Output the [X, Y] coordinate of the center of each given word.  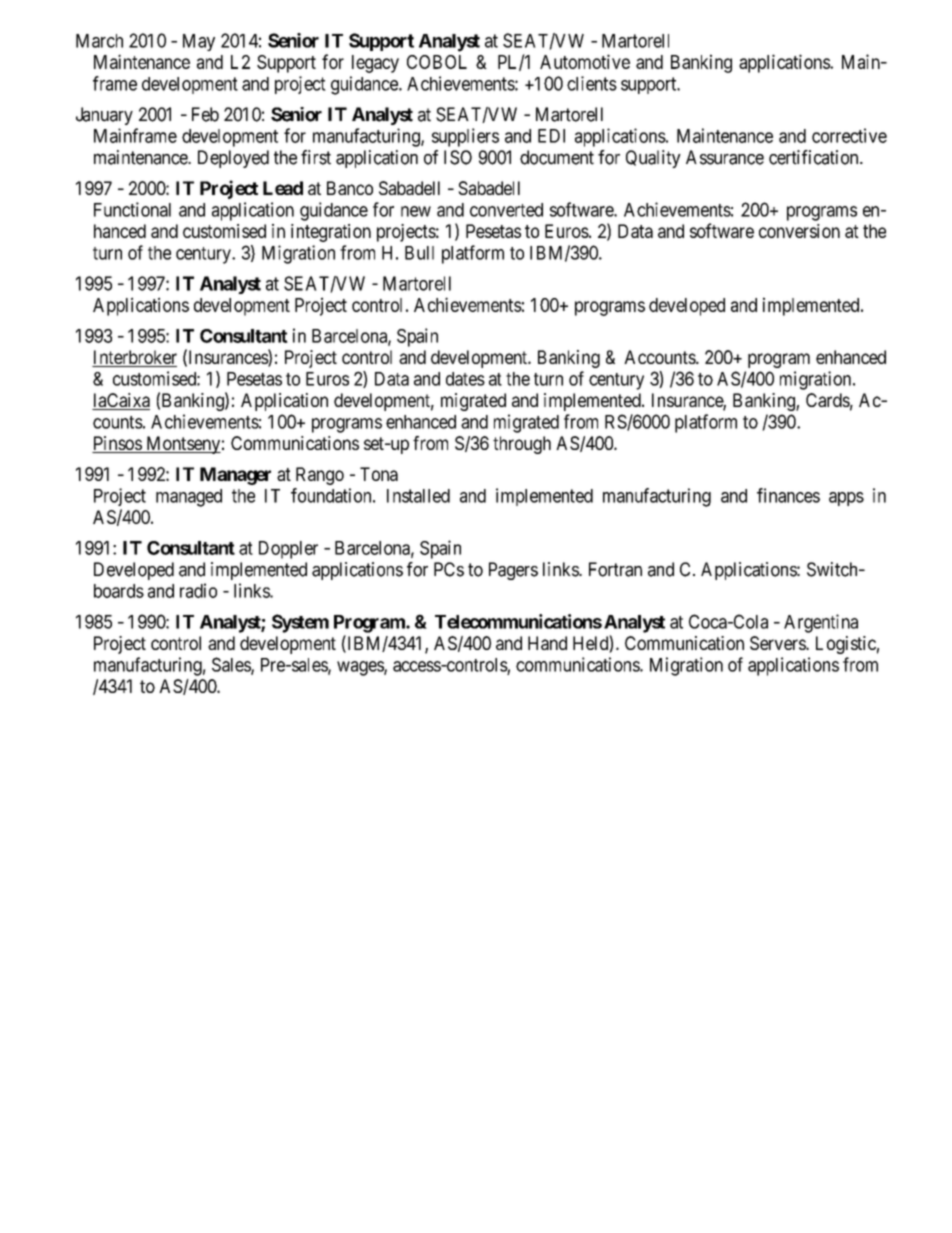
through [522, 445]
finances [788, 495]
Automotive [585, 61]
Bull [419, 253]
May [199, 42]
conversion [799, 231]
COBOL [437, 62]
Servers [778, 643]
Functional [132, 209]
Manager [235, 476]
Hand [547, 643]
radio [198, 590]
